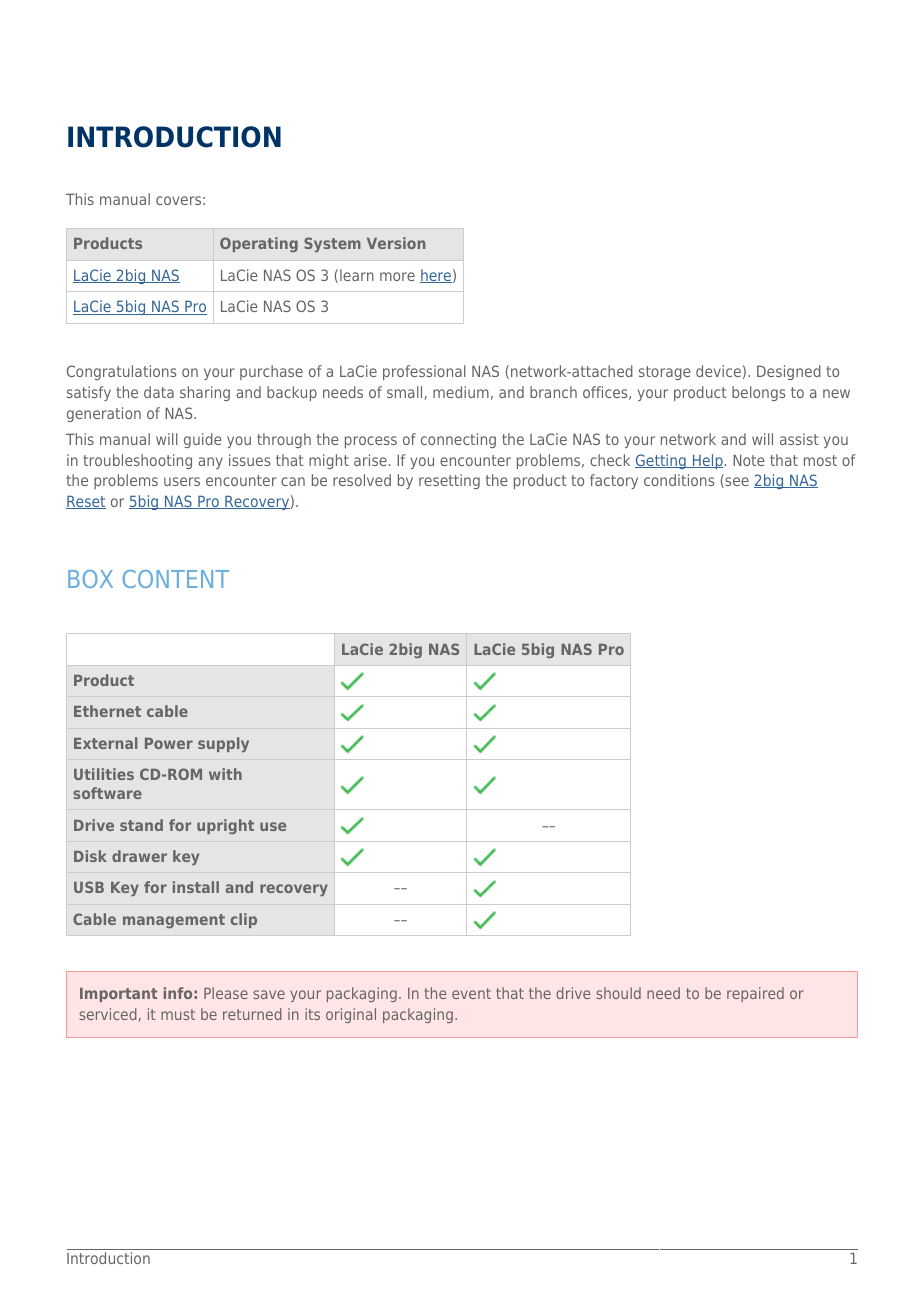  I want to click on device, so click(718, 371).
